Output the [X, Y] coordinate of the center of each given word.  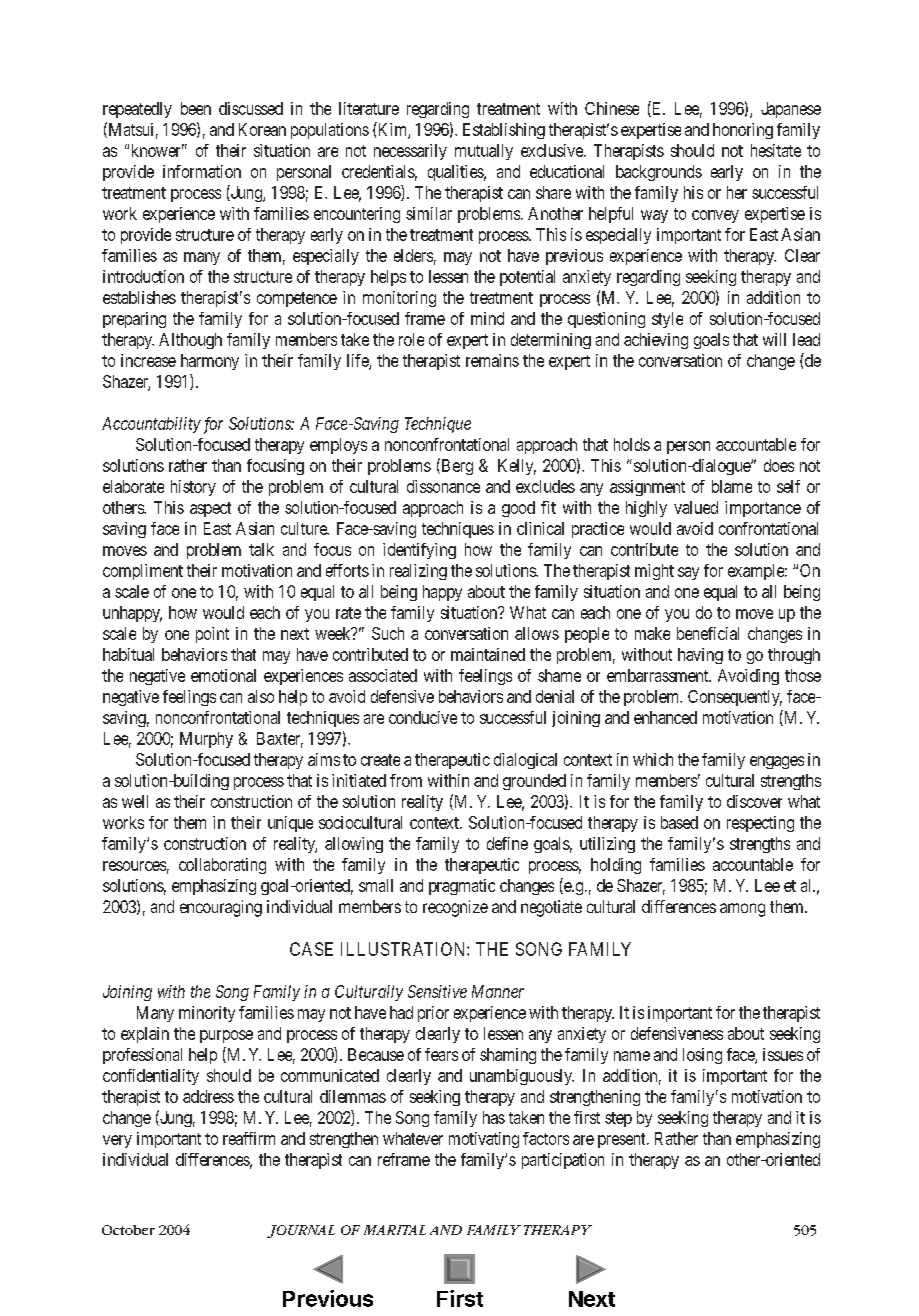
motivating [484, 1140]
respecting [760, 824]
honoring [743, 131]
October [128, 1230]
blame [732, 486]
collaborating [222, 866]
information [202, 171]
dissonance [443, 486]
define [507, 843]
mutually [484, 152]
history [193, 488]
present [623, 1140]
